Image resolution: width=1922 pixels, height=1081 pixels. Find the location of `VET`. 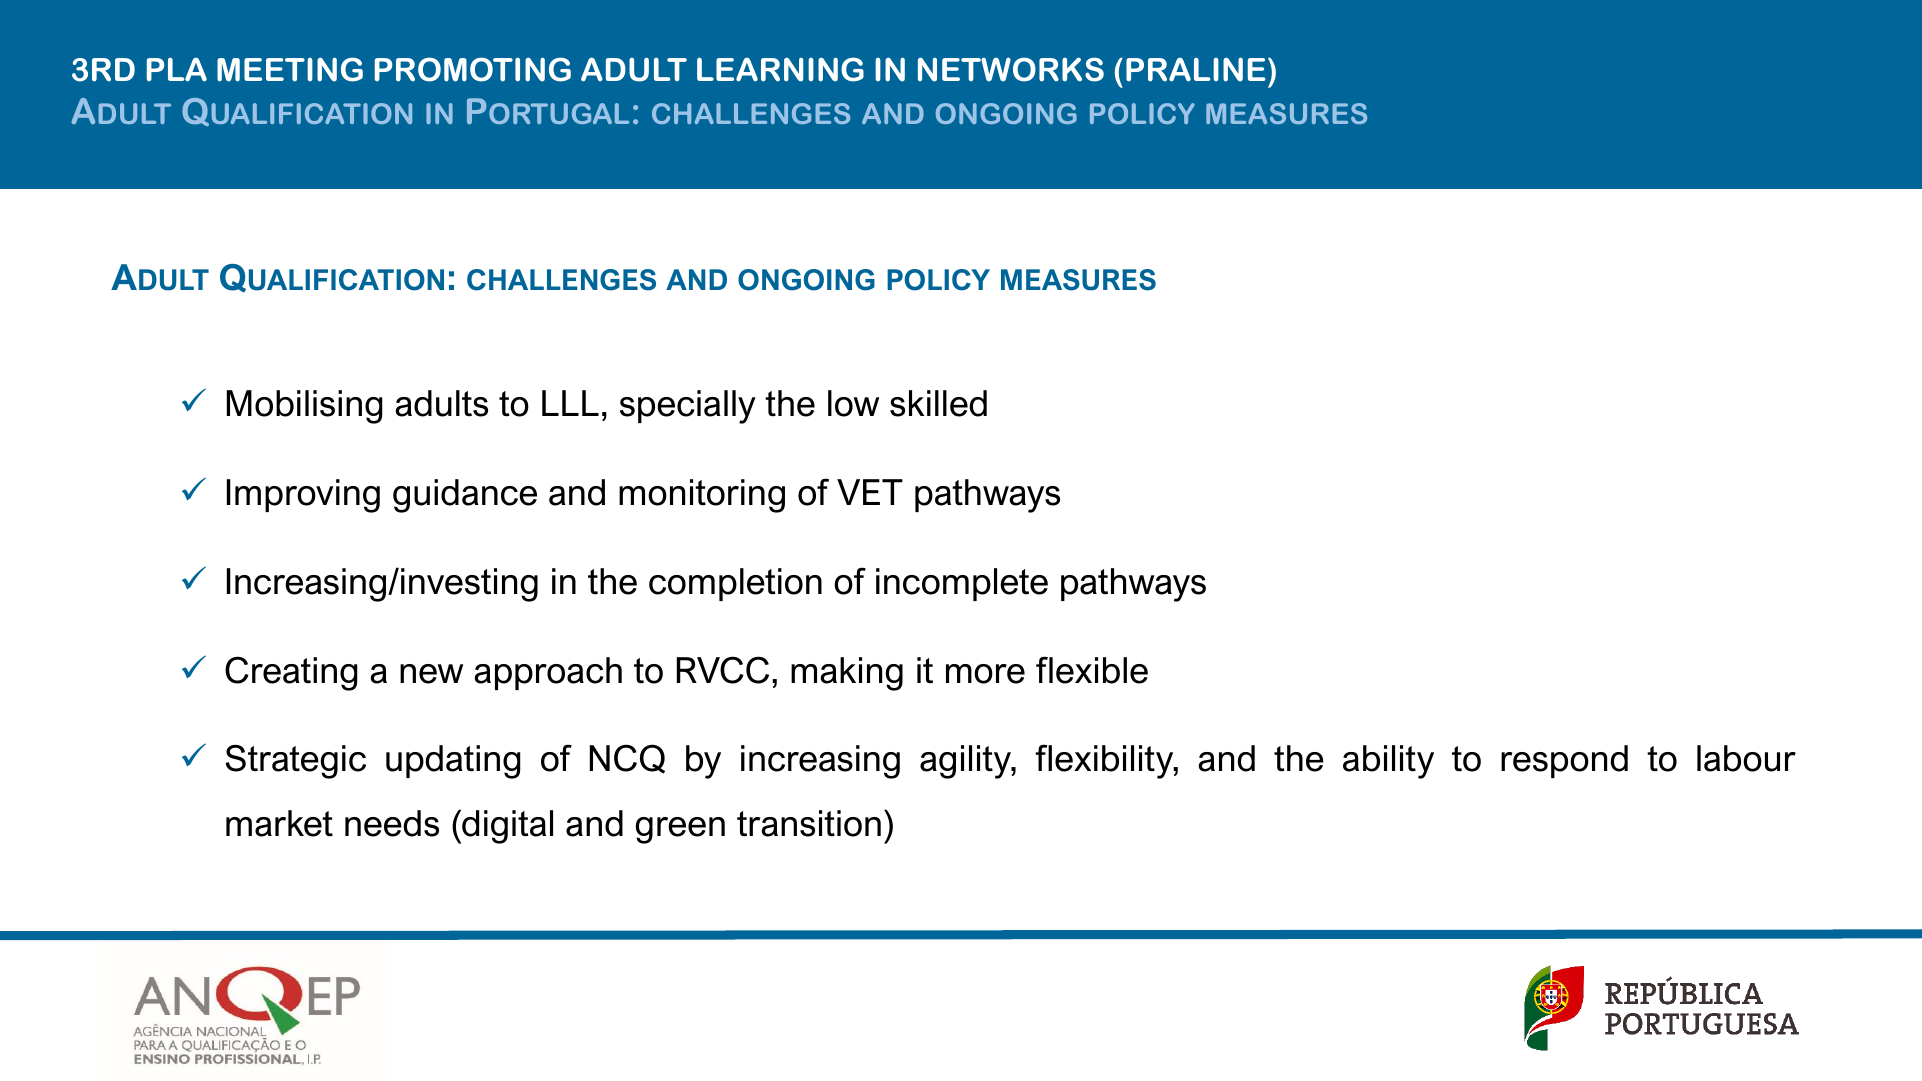

VET is located at coordinates (870, 492).
